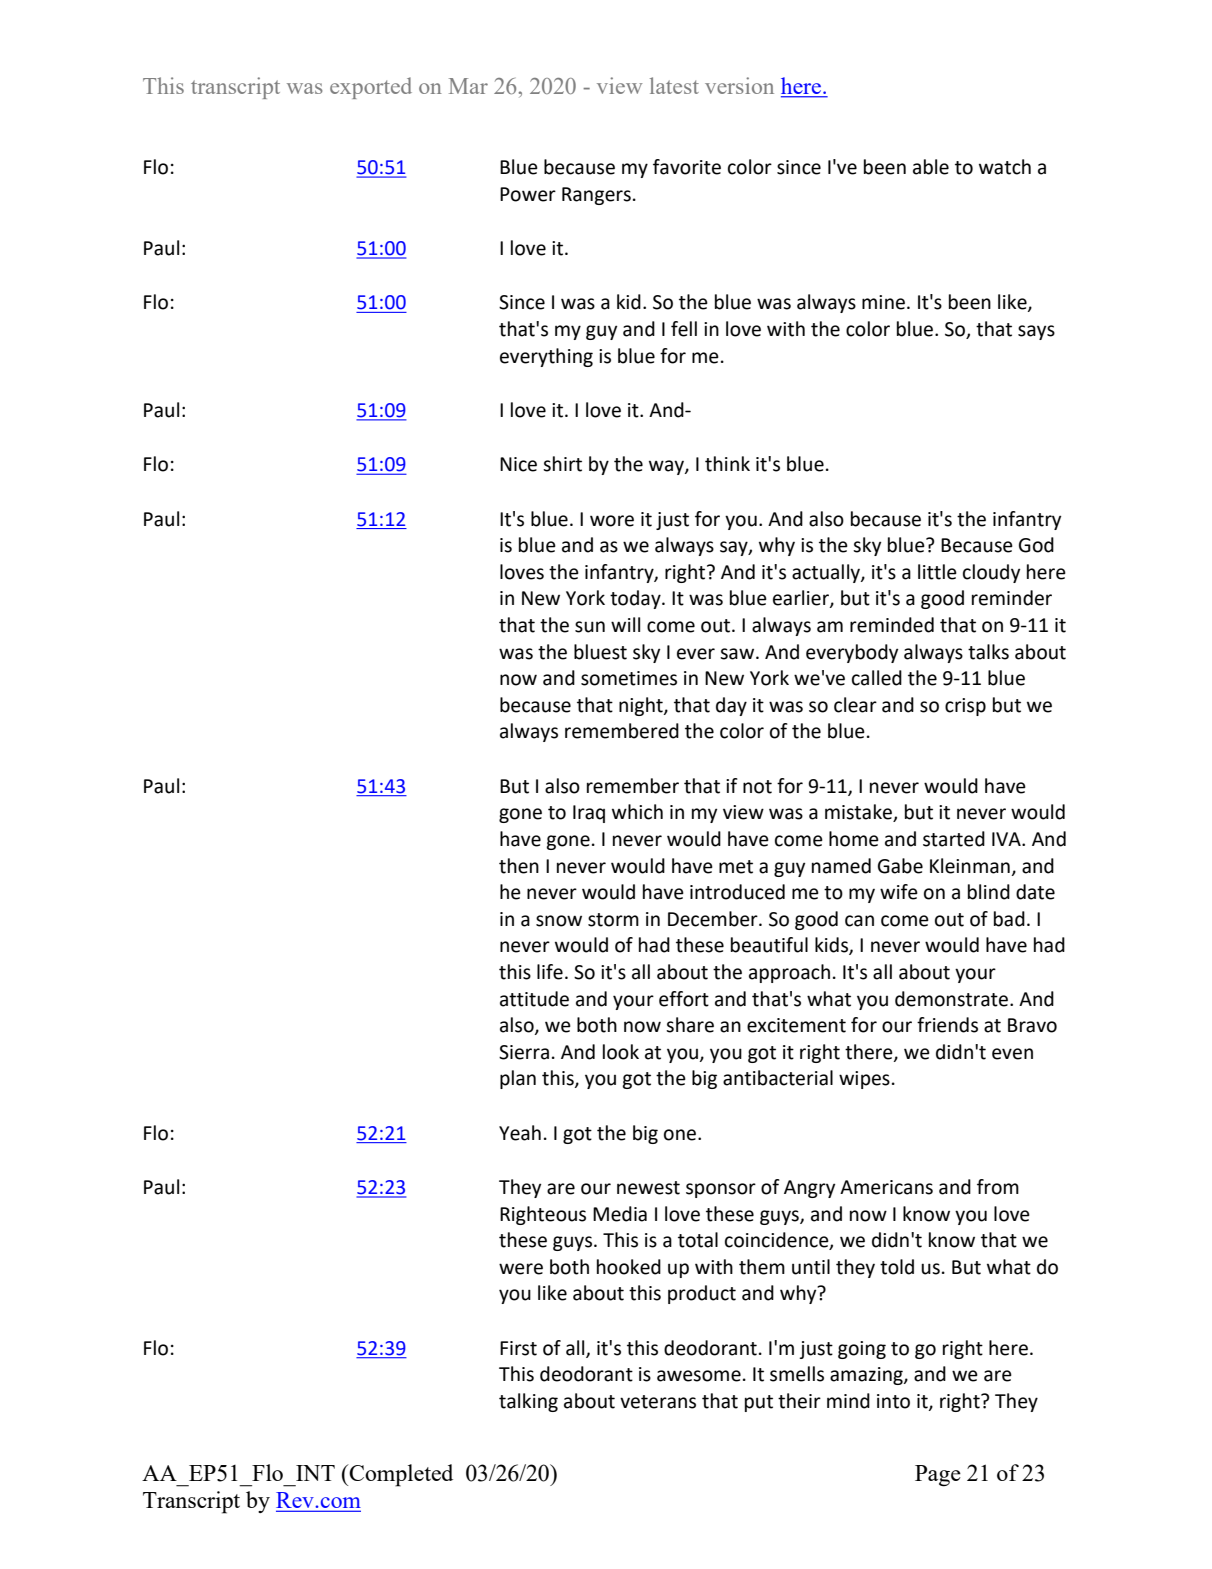  I want to click on able, so click(931, 167).
